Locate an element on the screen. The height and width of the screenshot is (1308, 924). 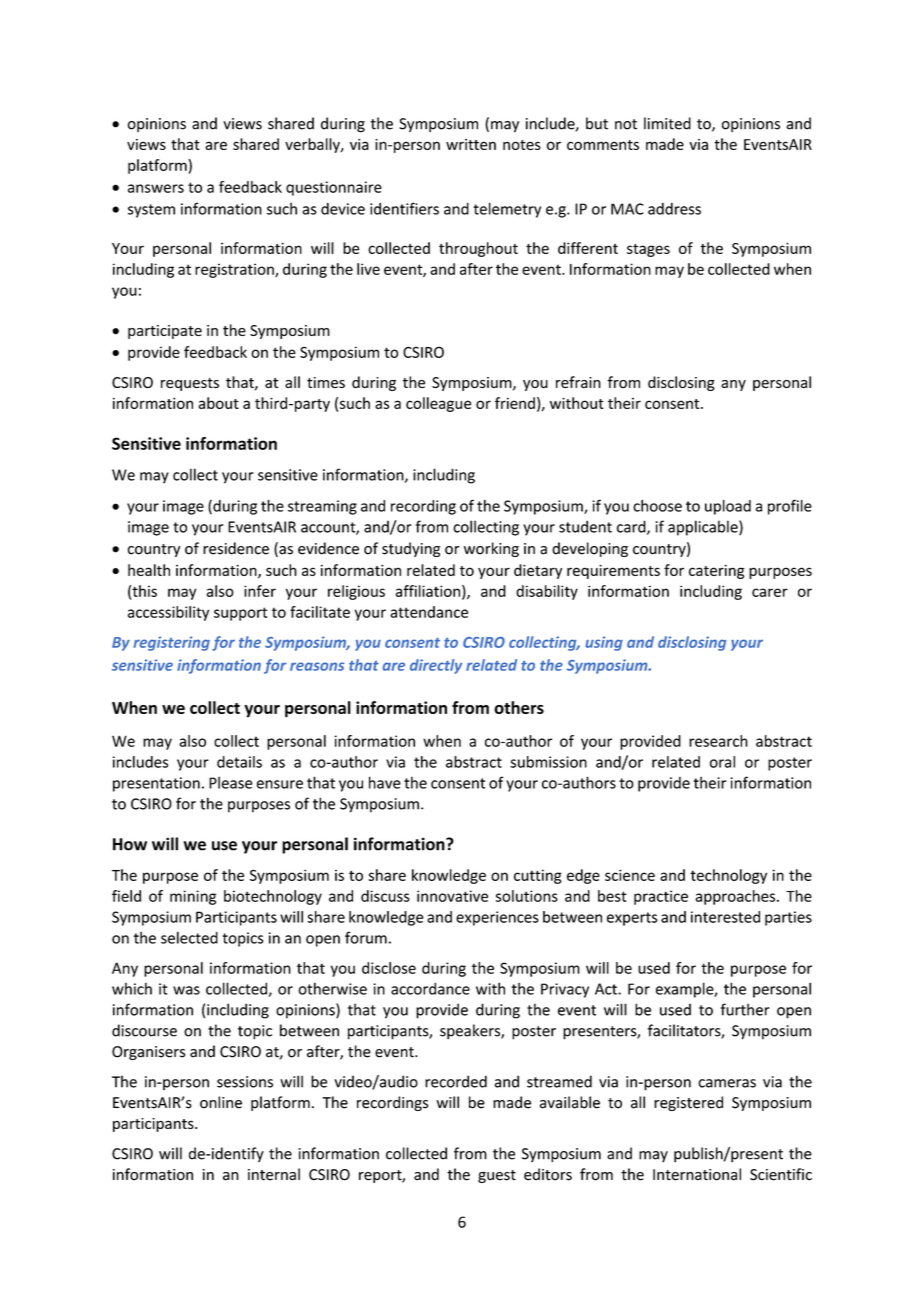
guest is located at coordinates (497, 1176).
